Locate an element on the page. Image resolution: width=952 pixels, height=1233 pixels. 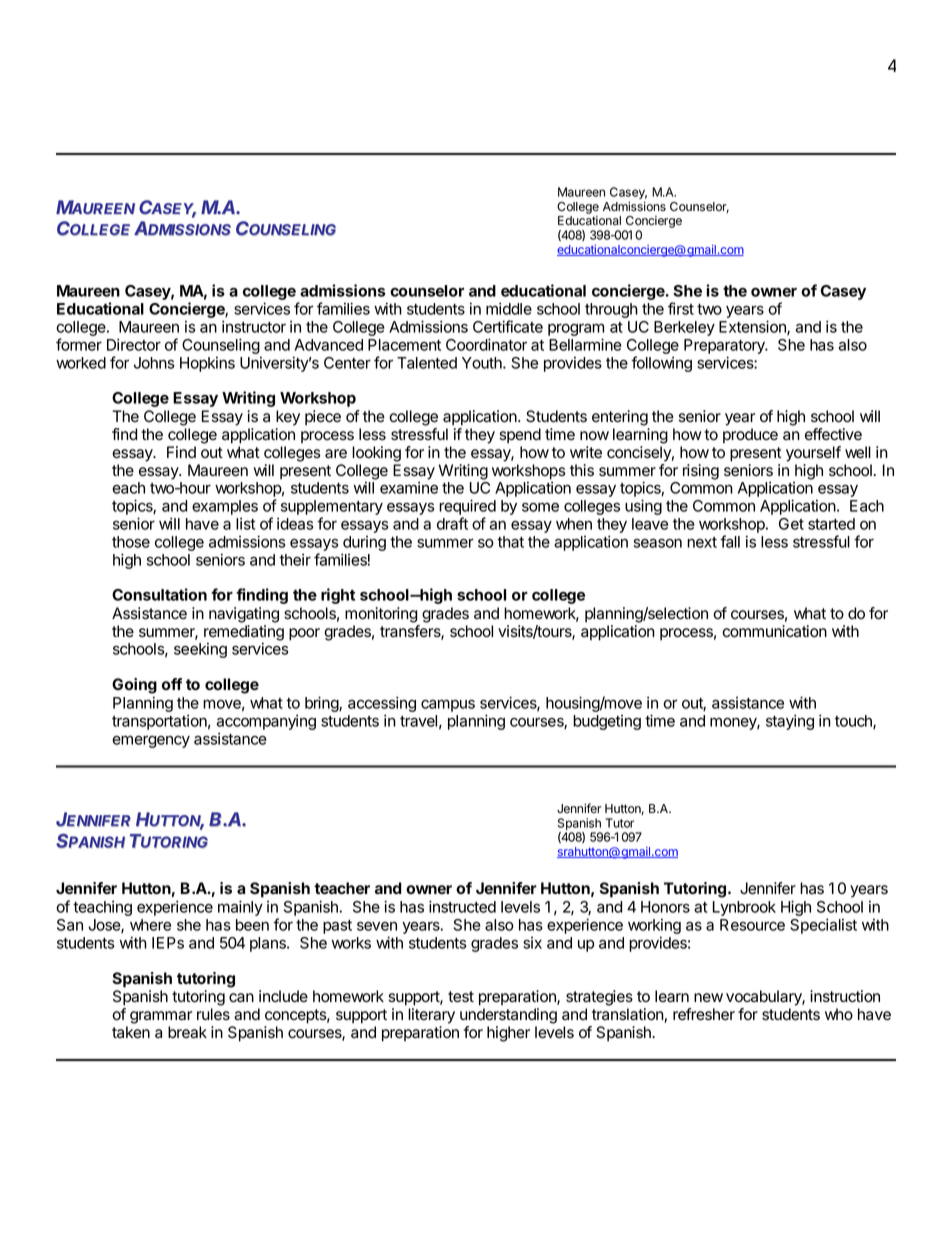
those is located at coordinates (131, 542).
